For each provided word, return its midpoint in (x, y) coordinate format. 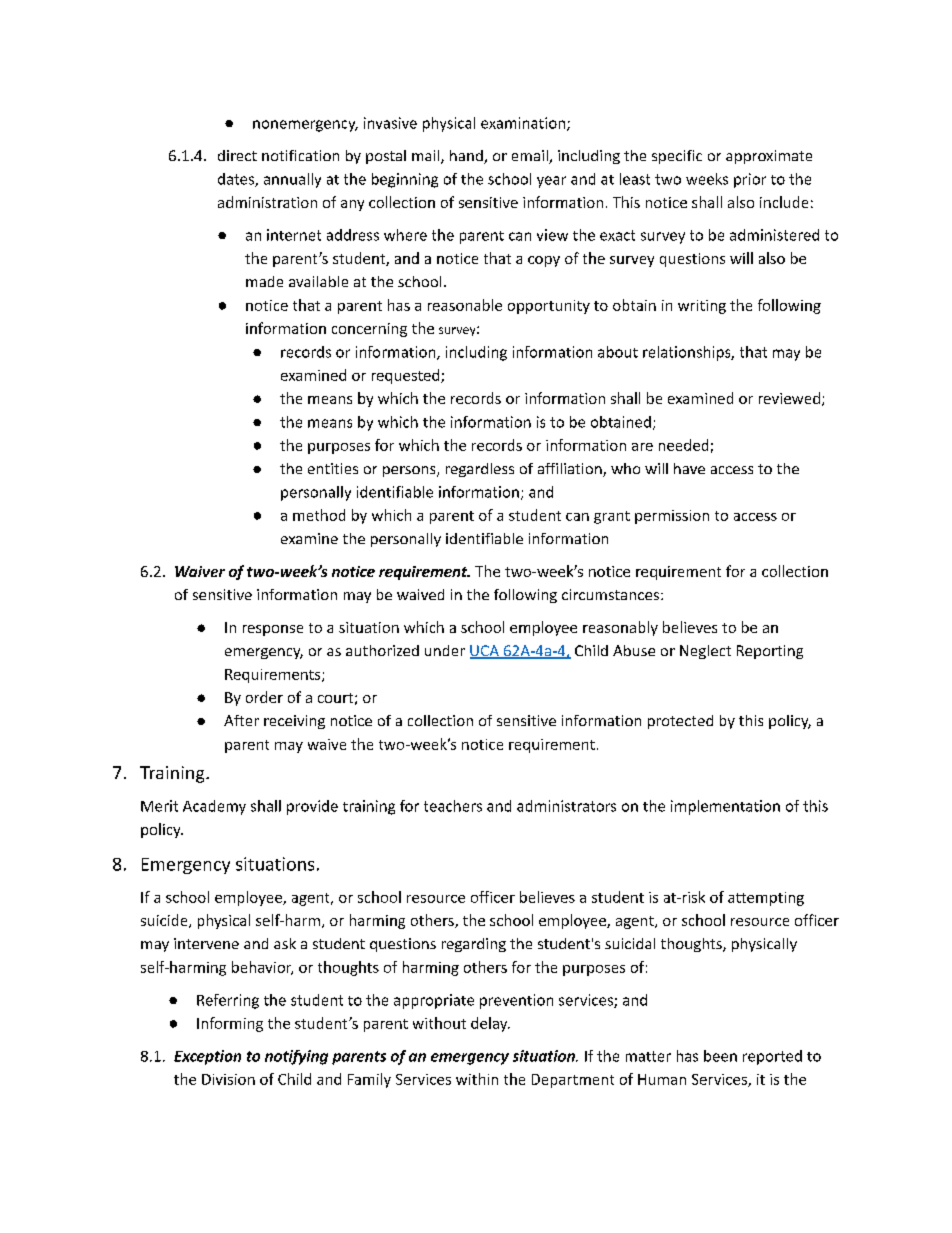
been (720, 1056)
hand (467, 157)
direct (237, 155)
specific (677, 157)
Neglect (705, 652)
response (273, 630)
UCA (485, 652)
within (477, 1079)
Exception (207, 1057)
